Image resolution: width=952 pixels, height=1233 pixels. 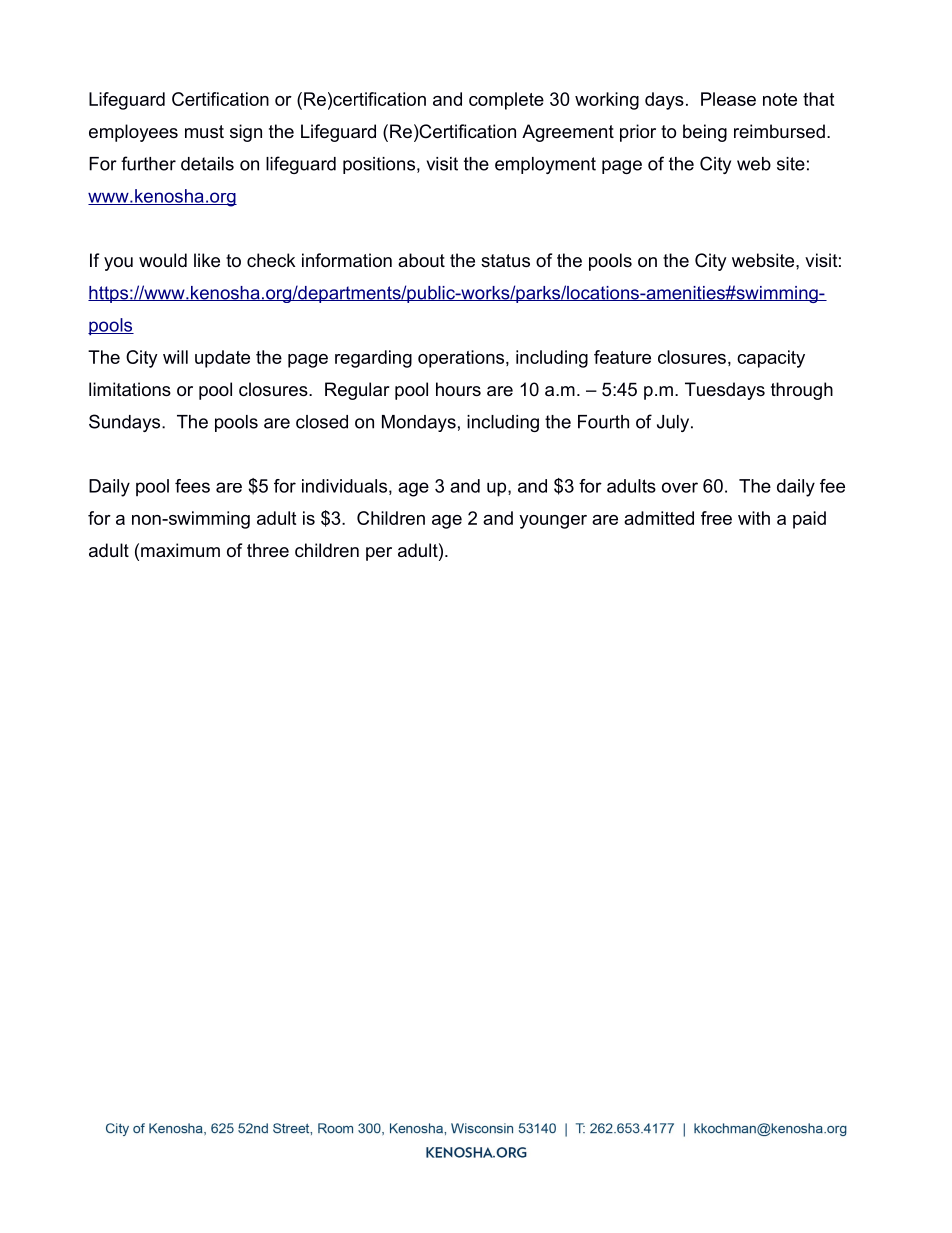 I want to click on about, so click(x=421, y=260).
